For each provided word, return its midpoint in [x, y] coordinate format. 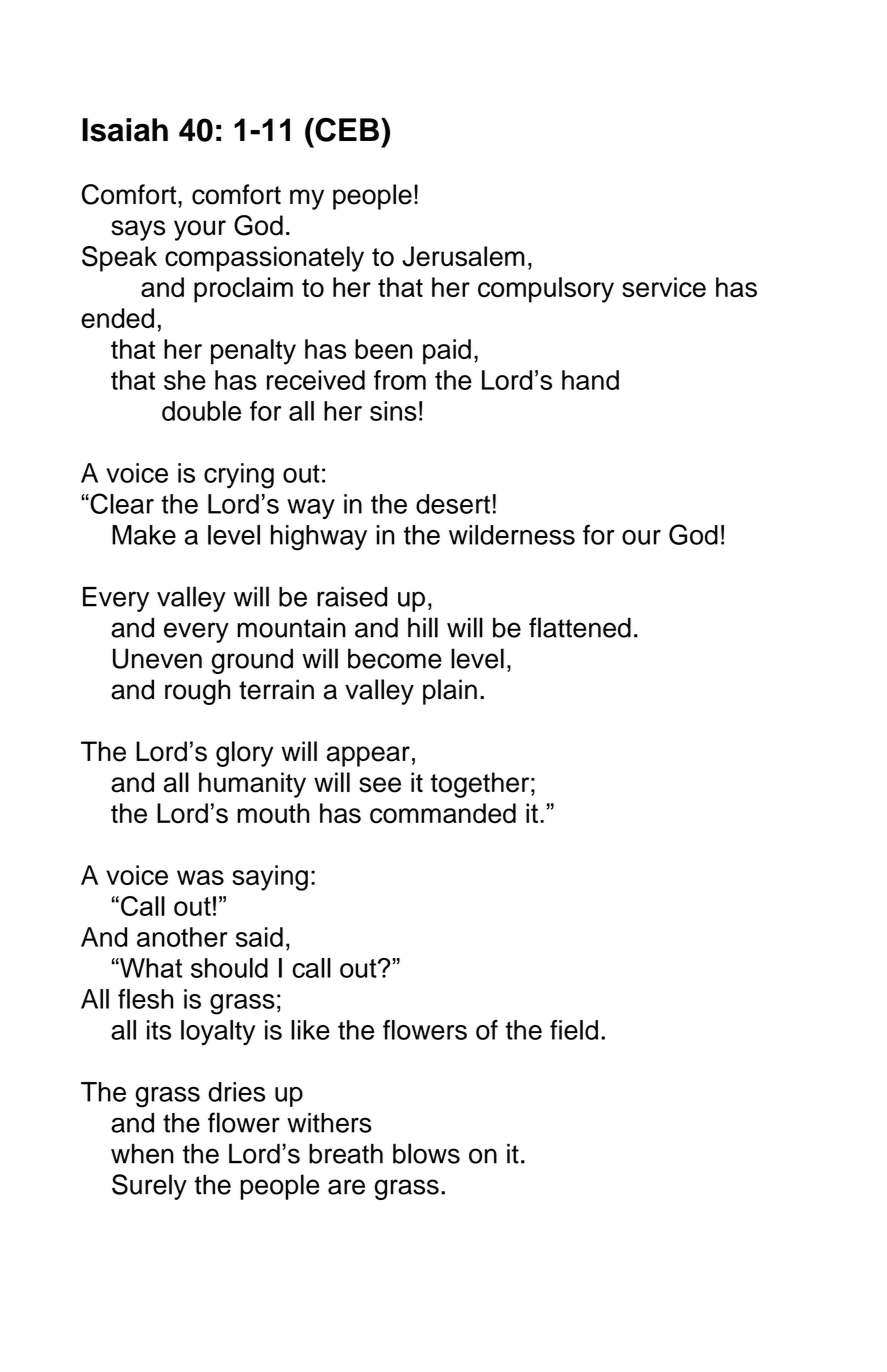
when [142, 1154]
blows [426, 1153]
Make [144, 535]
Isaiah [125, 130]
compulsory [546, 290]
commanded [443, 813]
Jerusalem [463, 256]
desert [453, 504]
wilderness [512, 535]
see [380, 785]
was [200, 877]
